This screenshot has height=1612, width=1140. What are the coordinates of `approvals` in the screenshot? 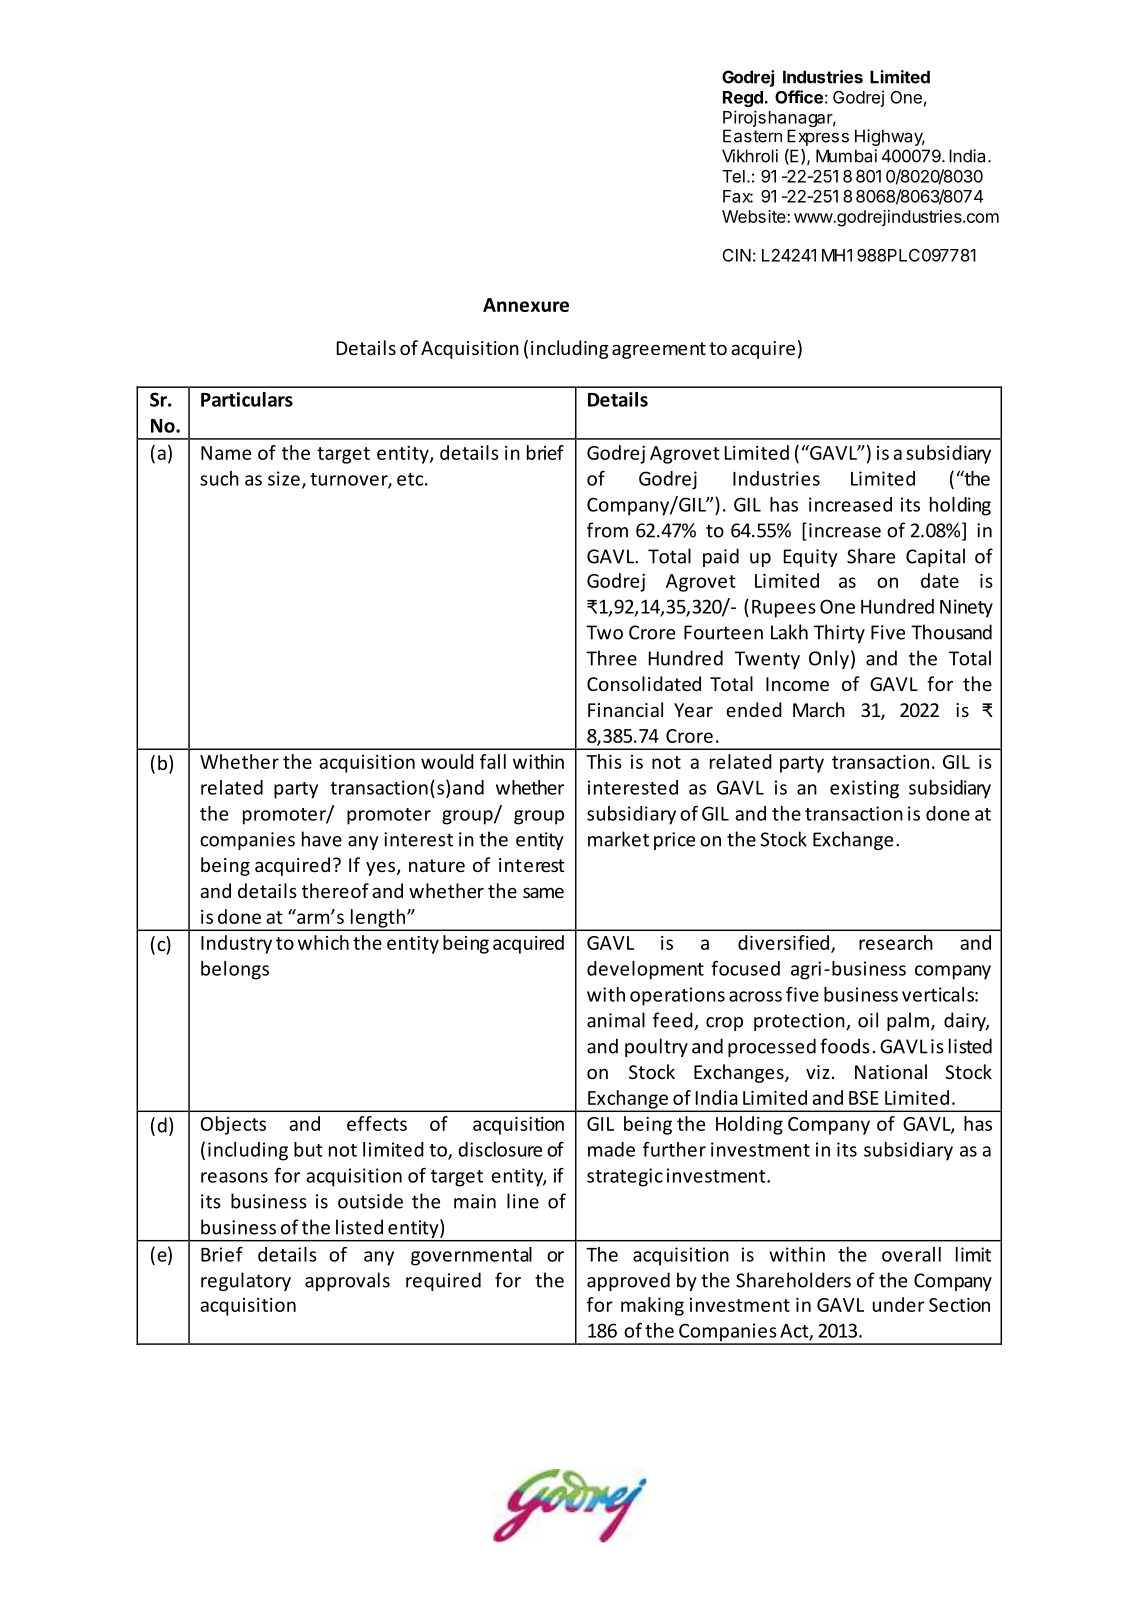 It's located at (347, 1281).
